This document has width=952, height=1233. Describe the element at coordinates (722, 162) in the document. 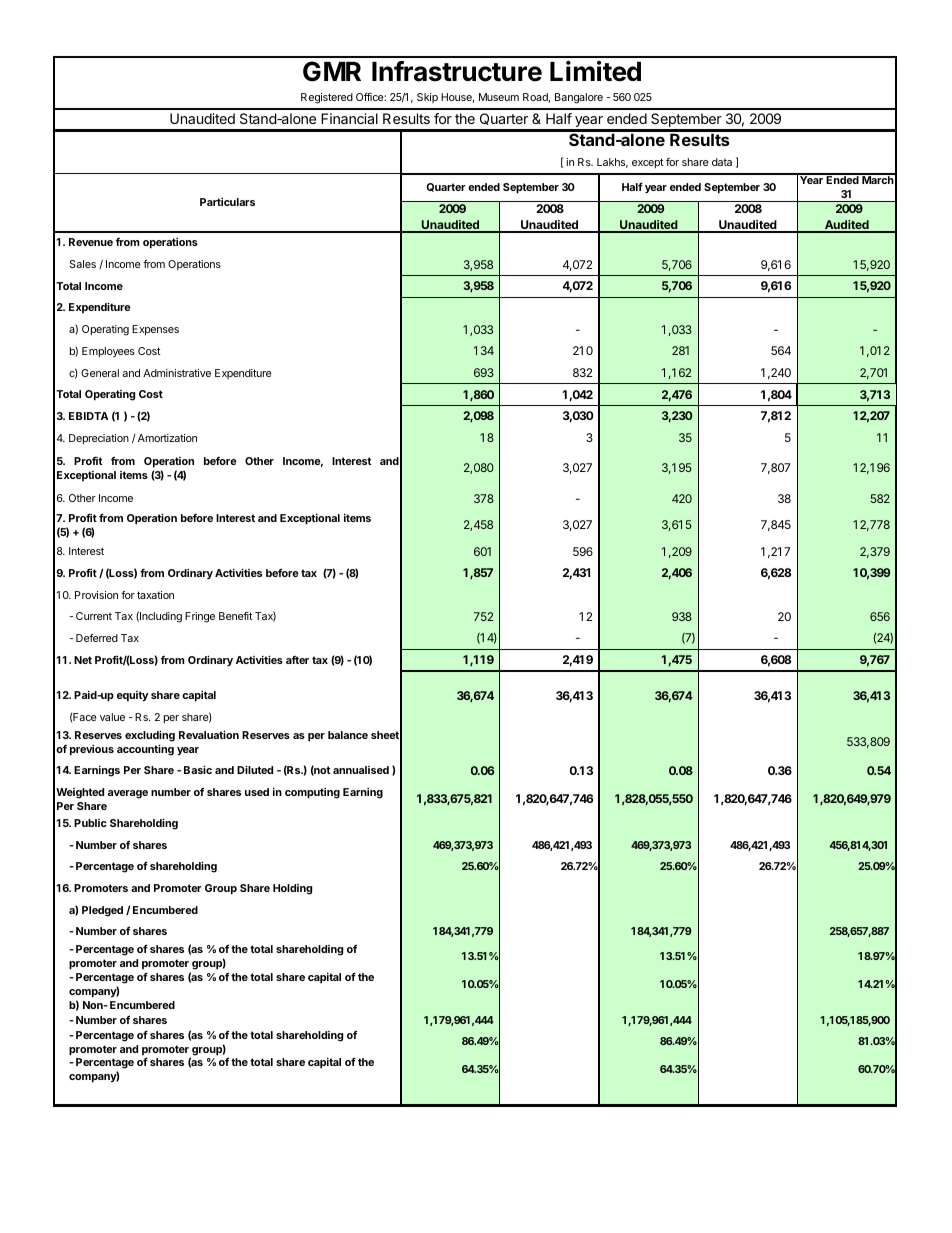

I see `data` at that location.
